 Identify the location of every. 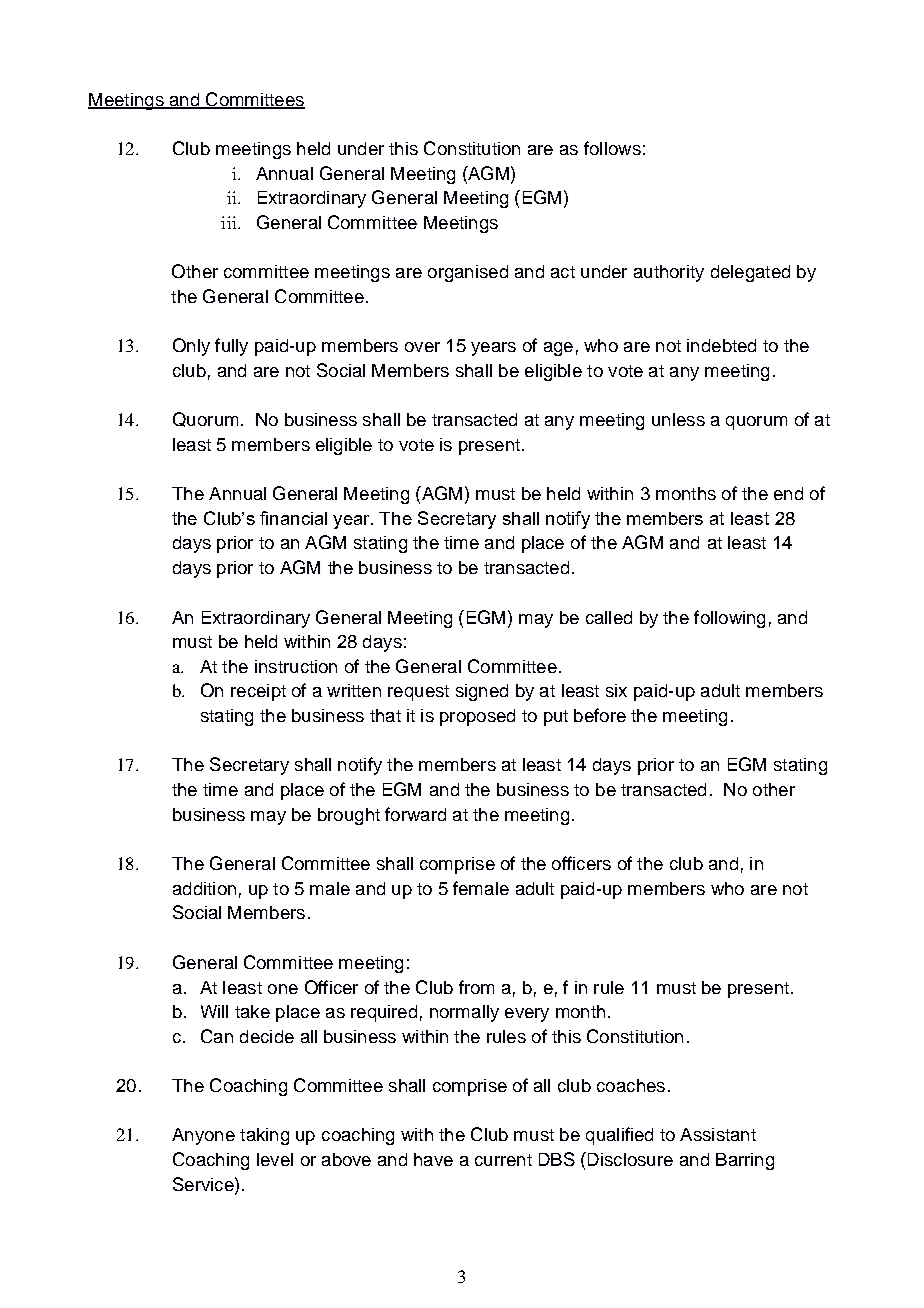
(527, 1015).
